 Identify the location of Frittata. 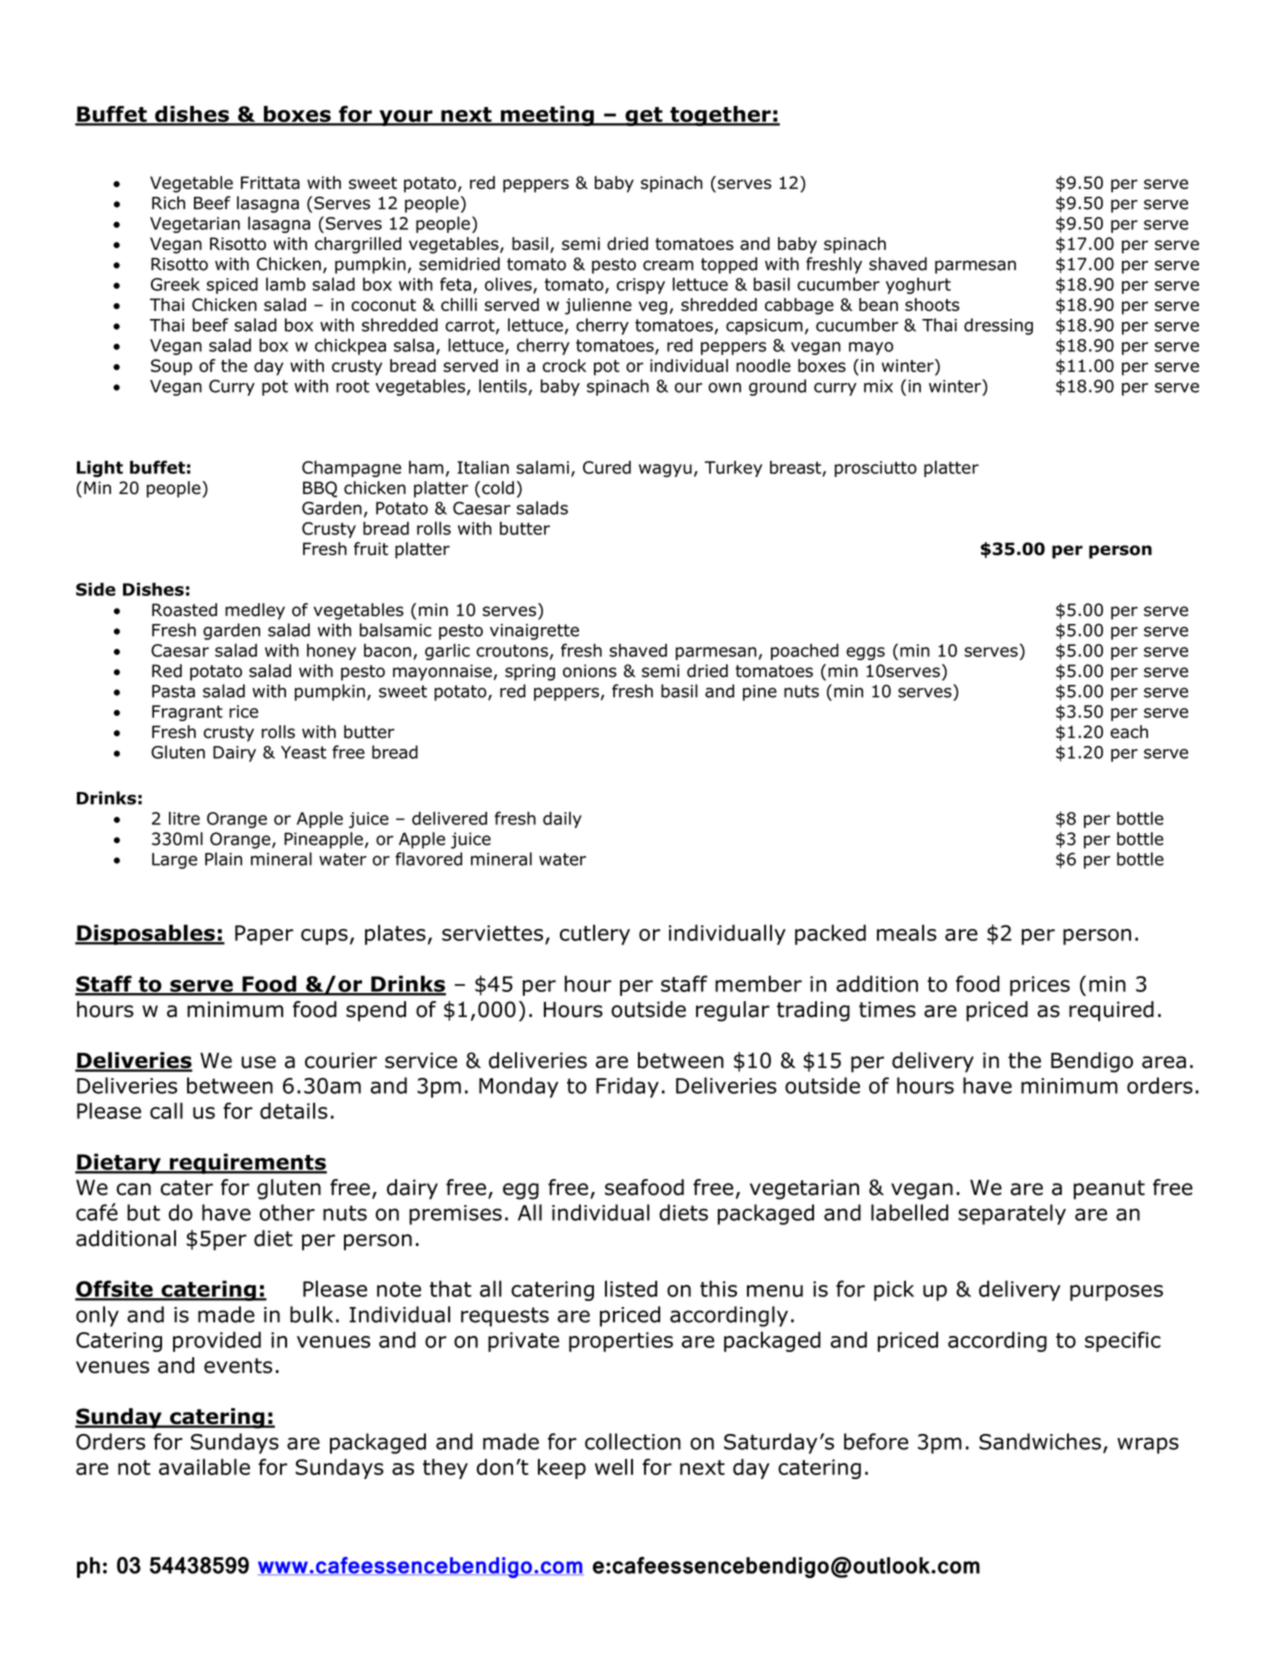
(270, 182).
